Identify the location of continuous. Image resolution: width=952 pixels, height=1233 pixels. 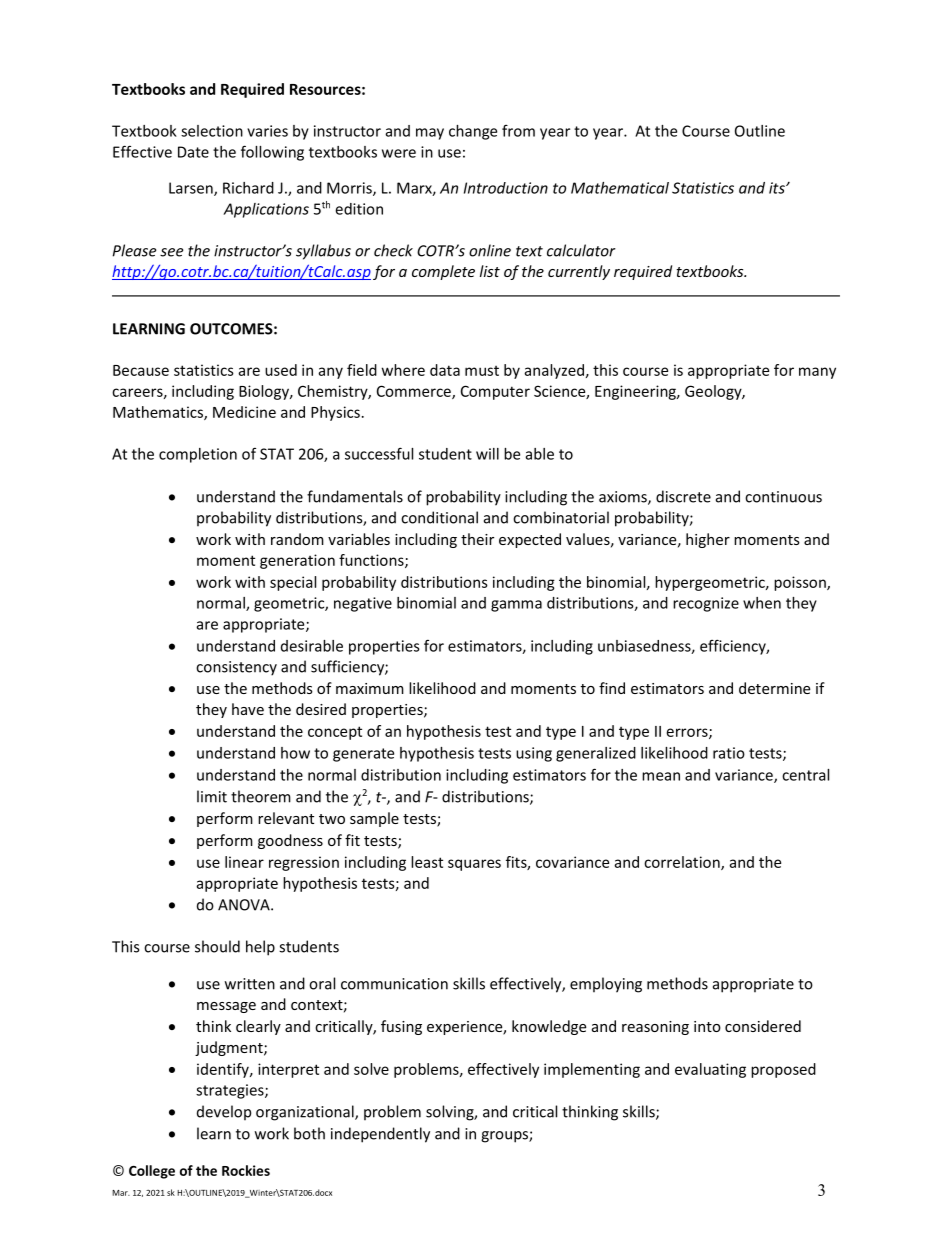
(783, 497).
